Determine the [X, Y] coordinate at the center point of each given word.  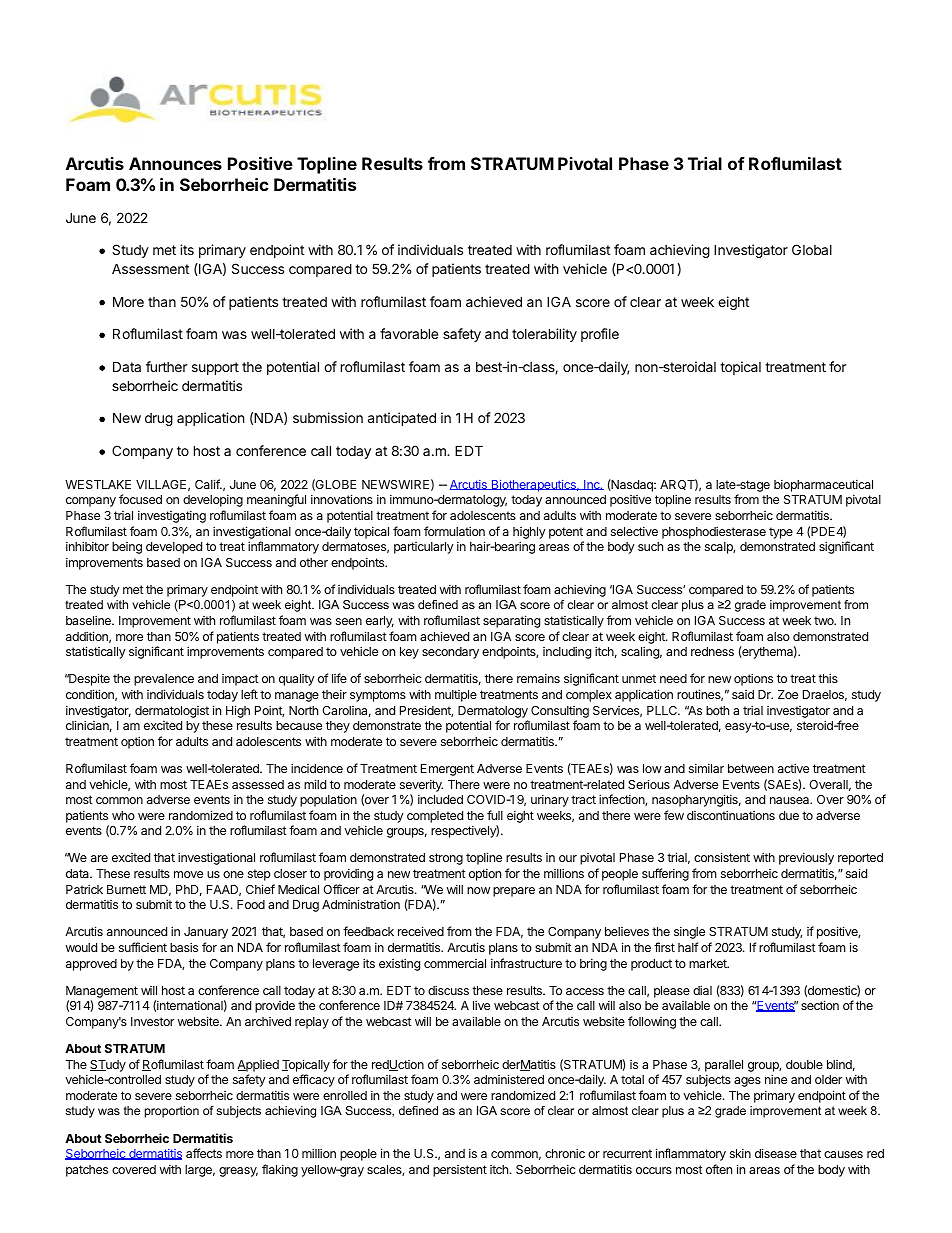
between [751, 768]
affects [204, 1153]
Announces [175, 163]
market [709, 963]
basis [184, 947]
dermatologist [172, 712]
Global [812, 249]
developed [174, 548]
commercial [455, 963]
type [781, 533]
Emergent [447, 770]
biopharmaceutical [823, 485]
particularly [424, 548]
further [166, 366]
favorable [409, 333]
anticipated [402, 419]
